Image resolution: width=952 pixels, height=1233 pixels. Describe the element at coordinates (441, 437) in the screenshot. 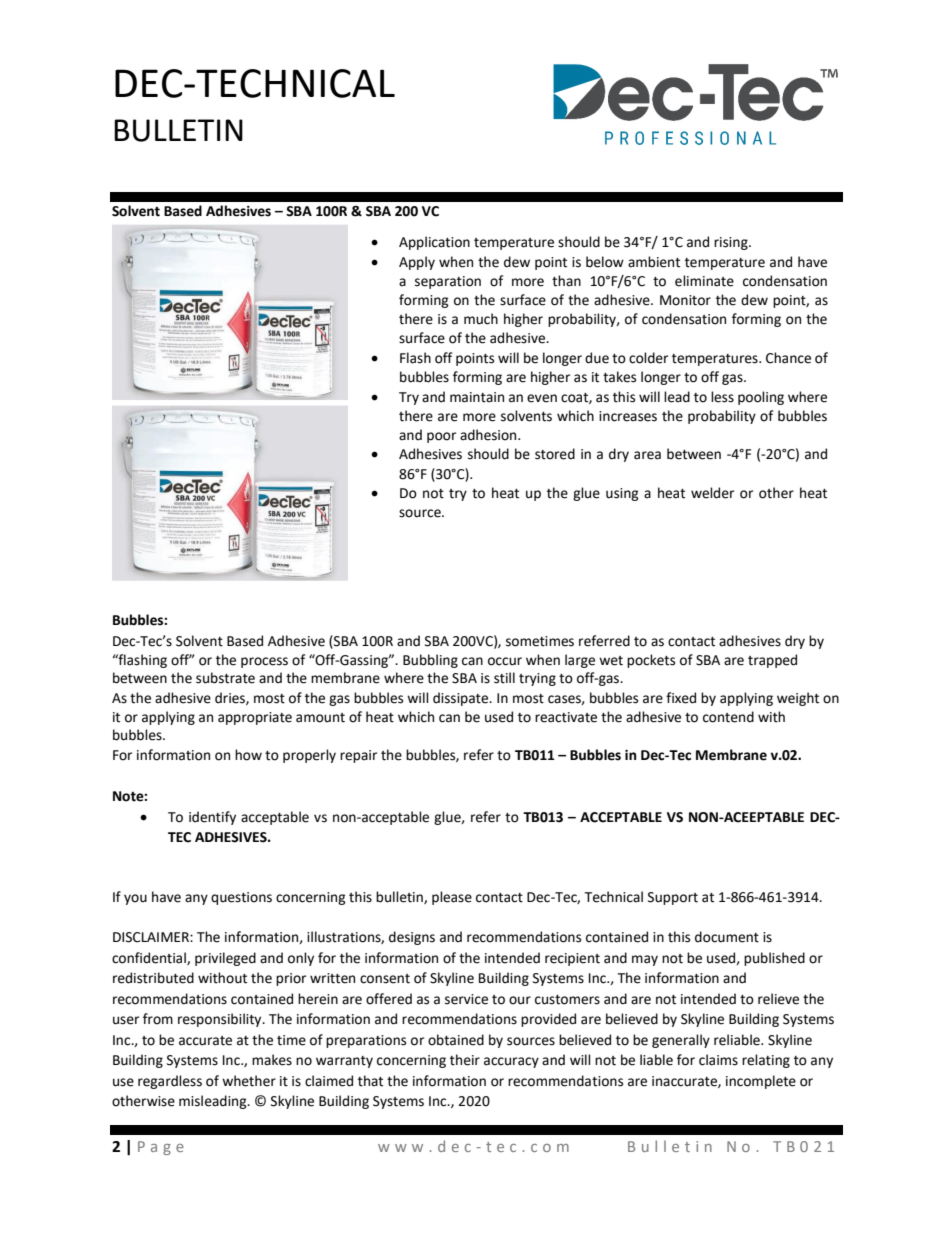

I see `poor` at that location.
